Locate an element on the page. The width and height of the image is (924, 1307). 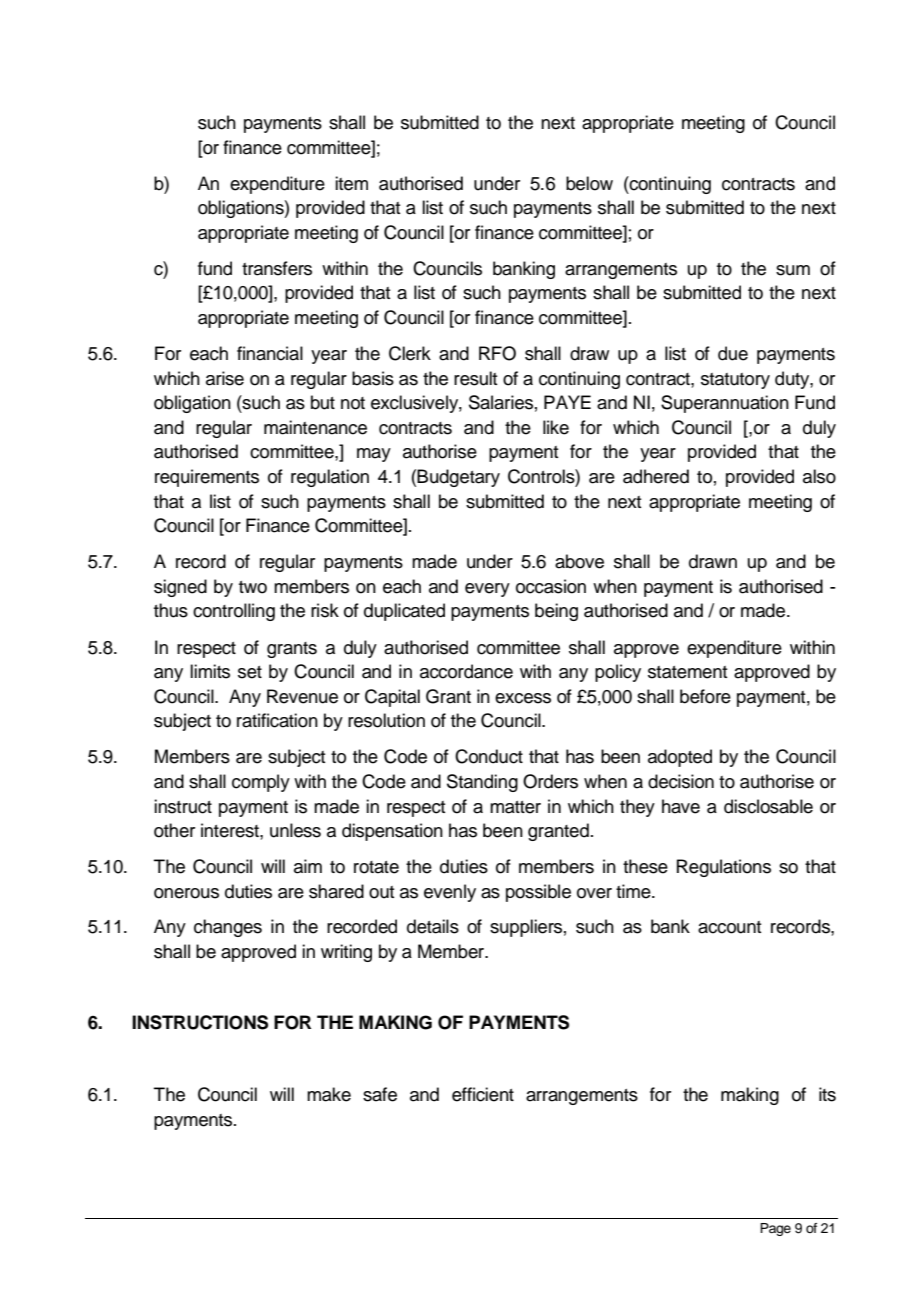
below is located at coordinates (589, 183).
